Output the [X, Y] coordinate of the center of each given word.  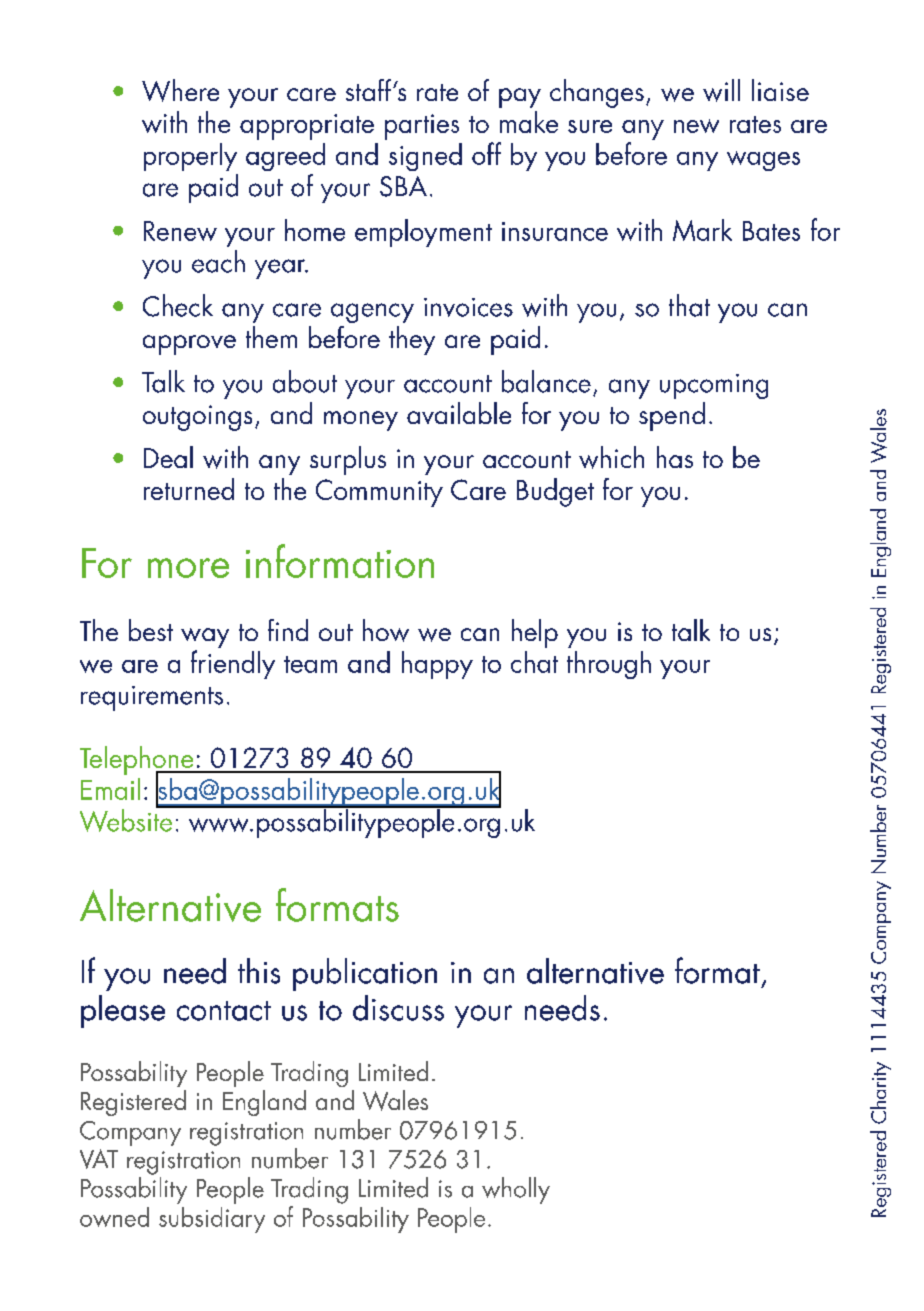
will [721, 90]
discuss [398, 1008]
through [609, 665]
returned [189, 489]
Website [127, 819]
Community [379, 493]
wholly [516, 1190]
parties [422, 127]
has [675, 457]
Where [180, 90]
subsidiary [212, 1220]
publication [365, 974]
